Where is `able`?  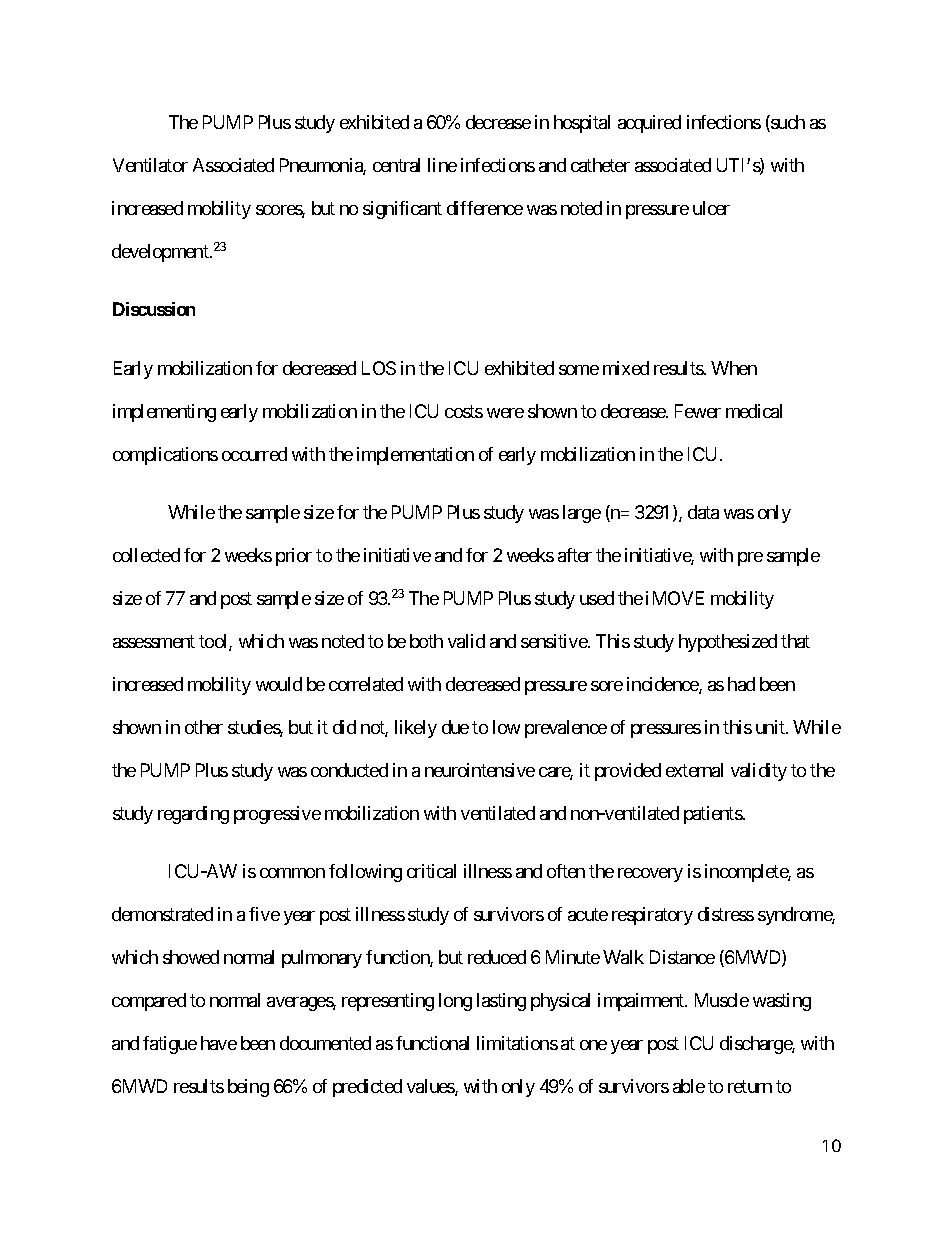
able is located at coordinates (689, 1086).
